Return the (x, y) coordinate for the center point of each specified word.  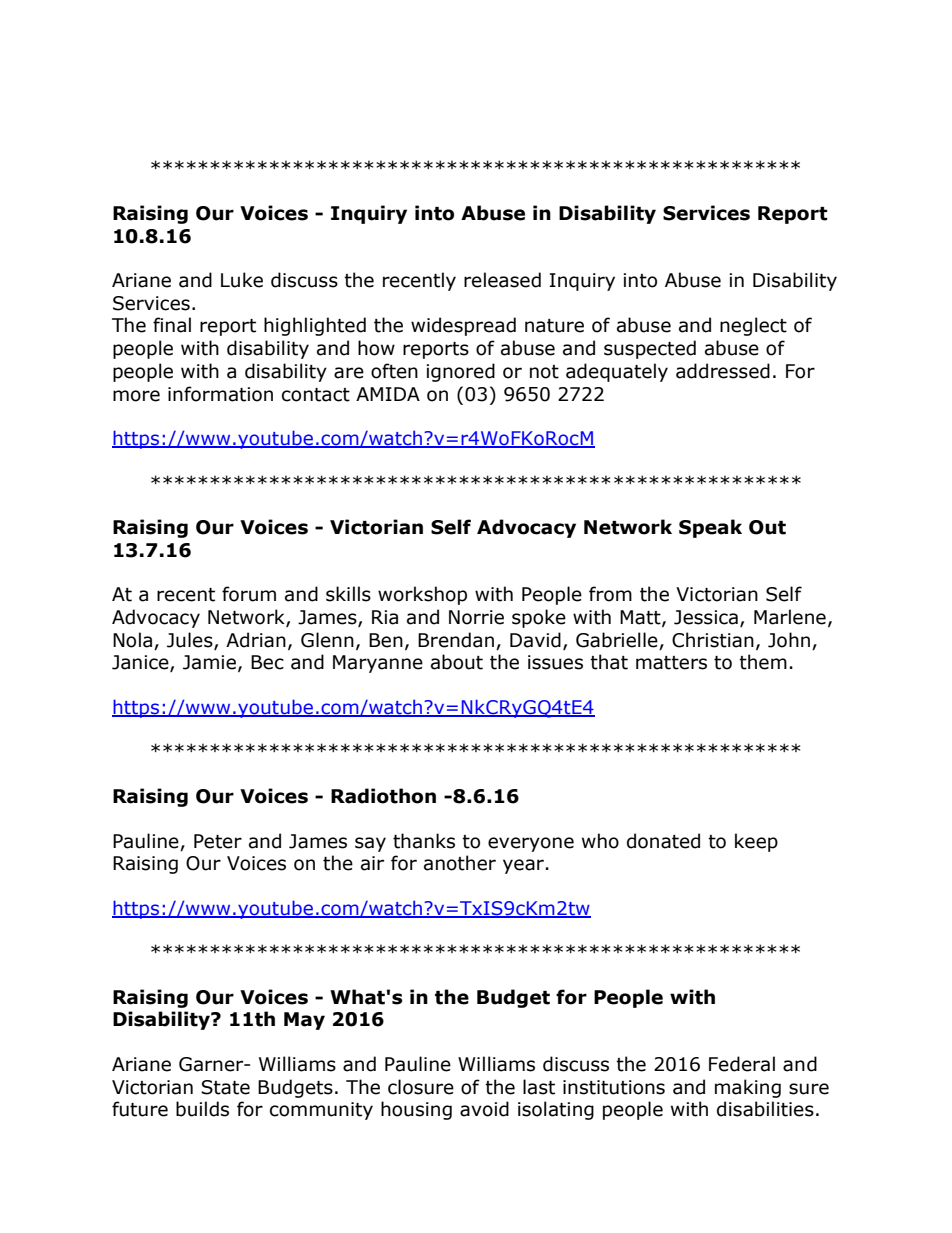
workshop (422, 595)
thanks (424, 841)
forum (249, 594)
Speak (710, 528)
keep (756, 842)
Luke (242, 280)
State (225, 1087)
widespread (463, 326)
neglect (753, 326)
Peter (218, 841)
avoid (484, 1109)
